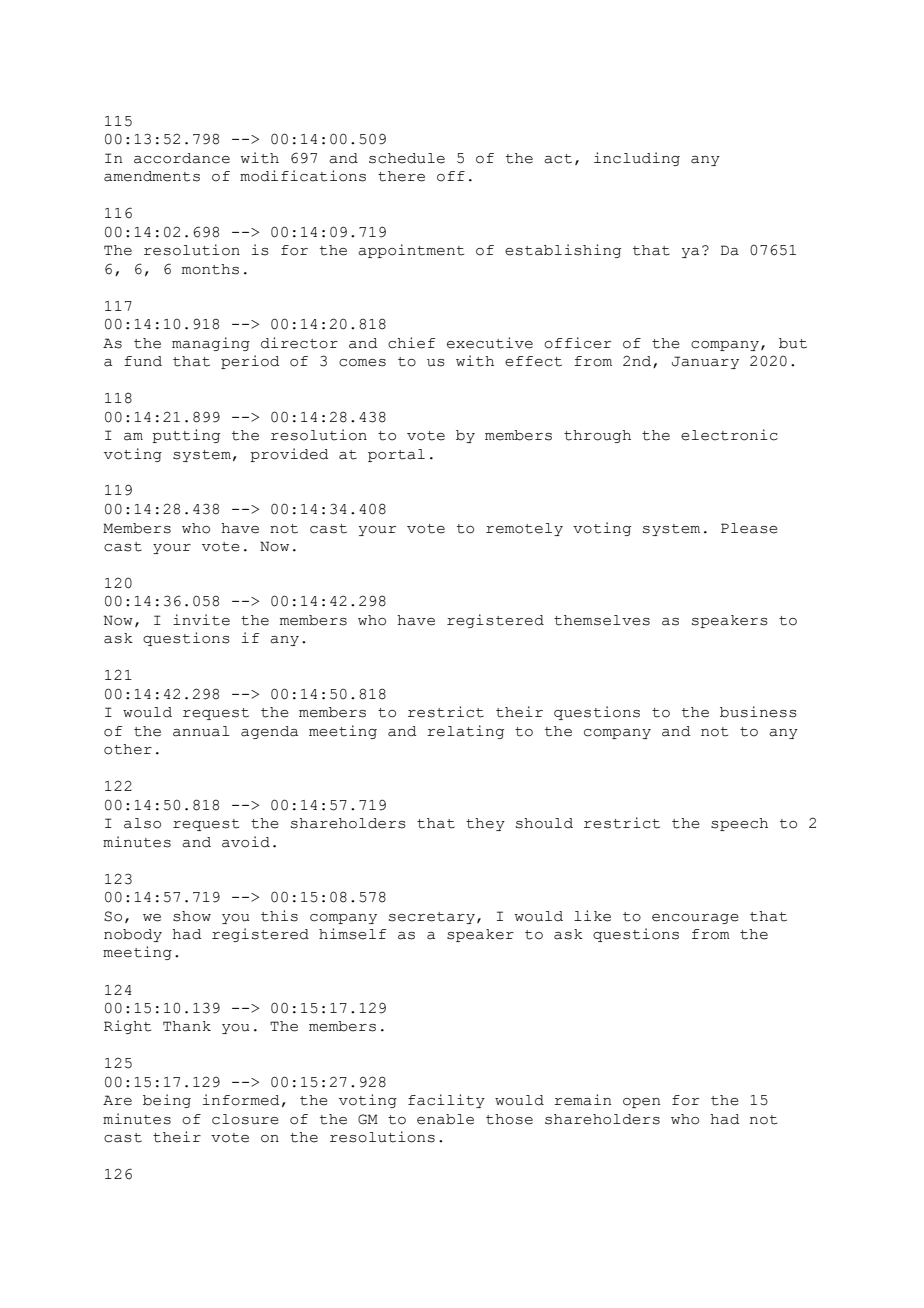 Image resolution: width=924 pixels, height=1308 pixels. Describe the element at coordinates (637, 159) in the screenshot. I see `including` at that location.
